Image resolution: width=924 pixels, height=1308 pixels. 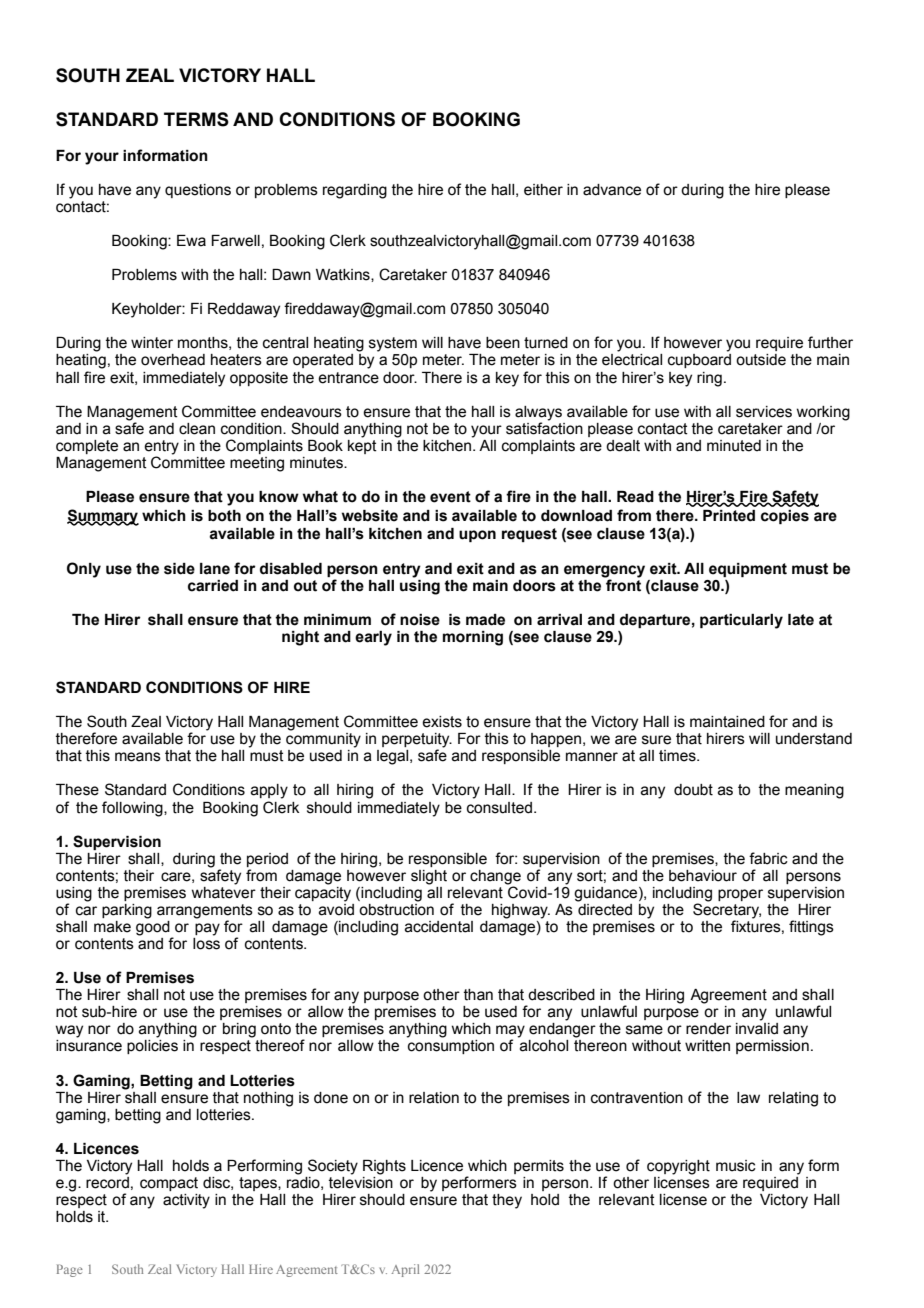 I want to click on activity, so click(x=186, y=1201).
